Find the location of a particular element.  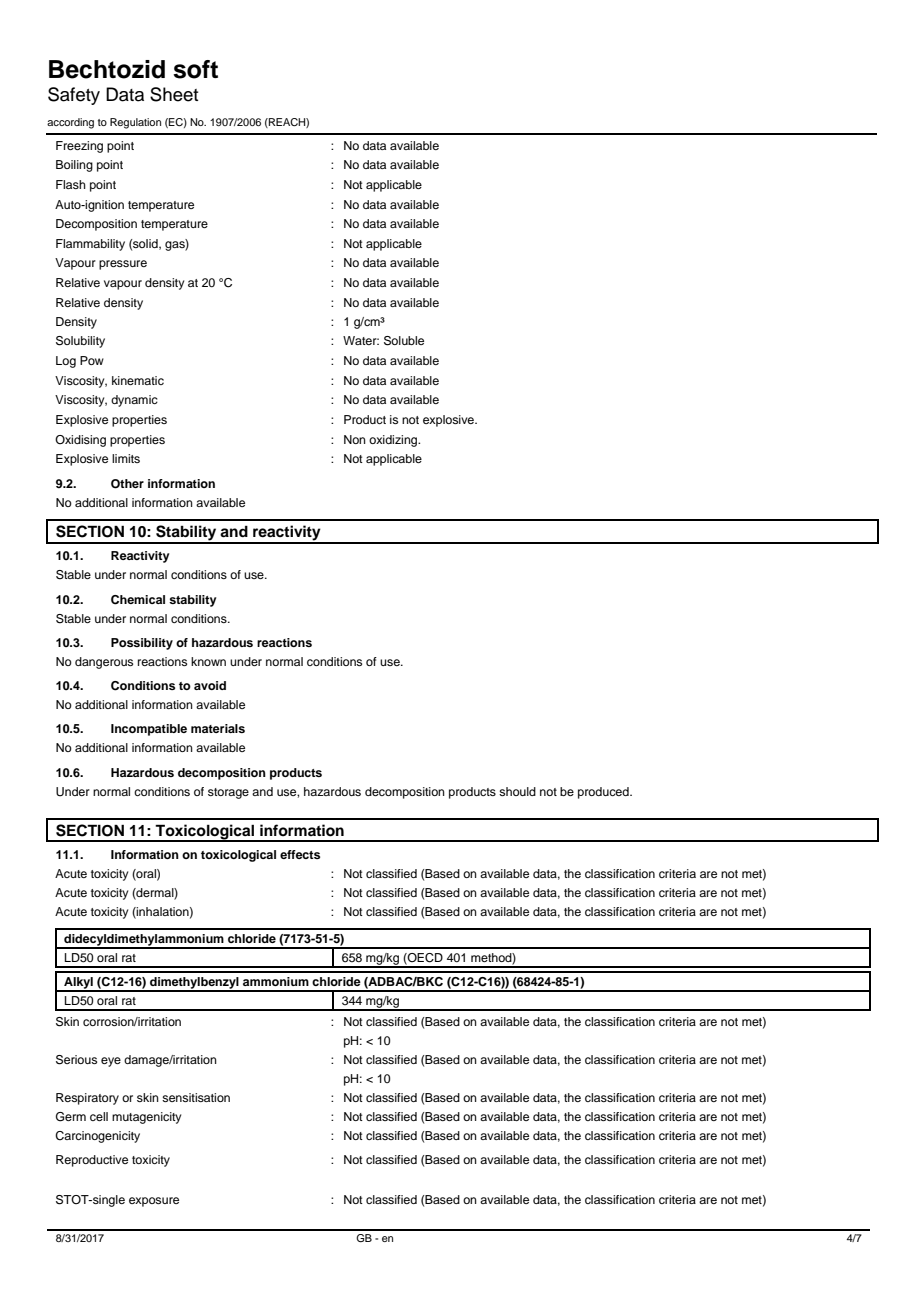

cell is located at coordinates (99, 1116).
